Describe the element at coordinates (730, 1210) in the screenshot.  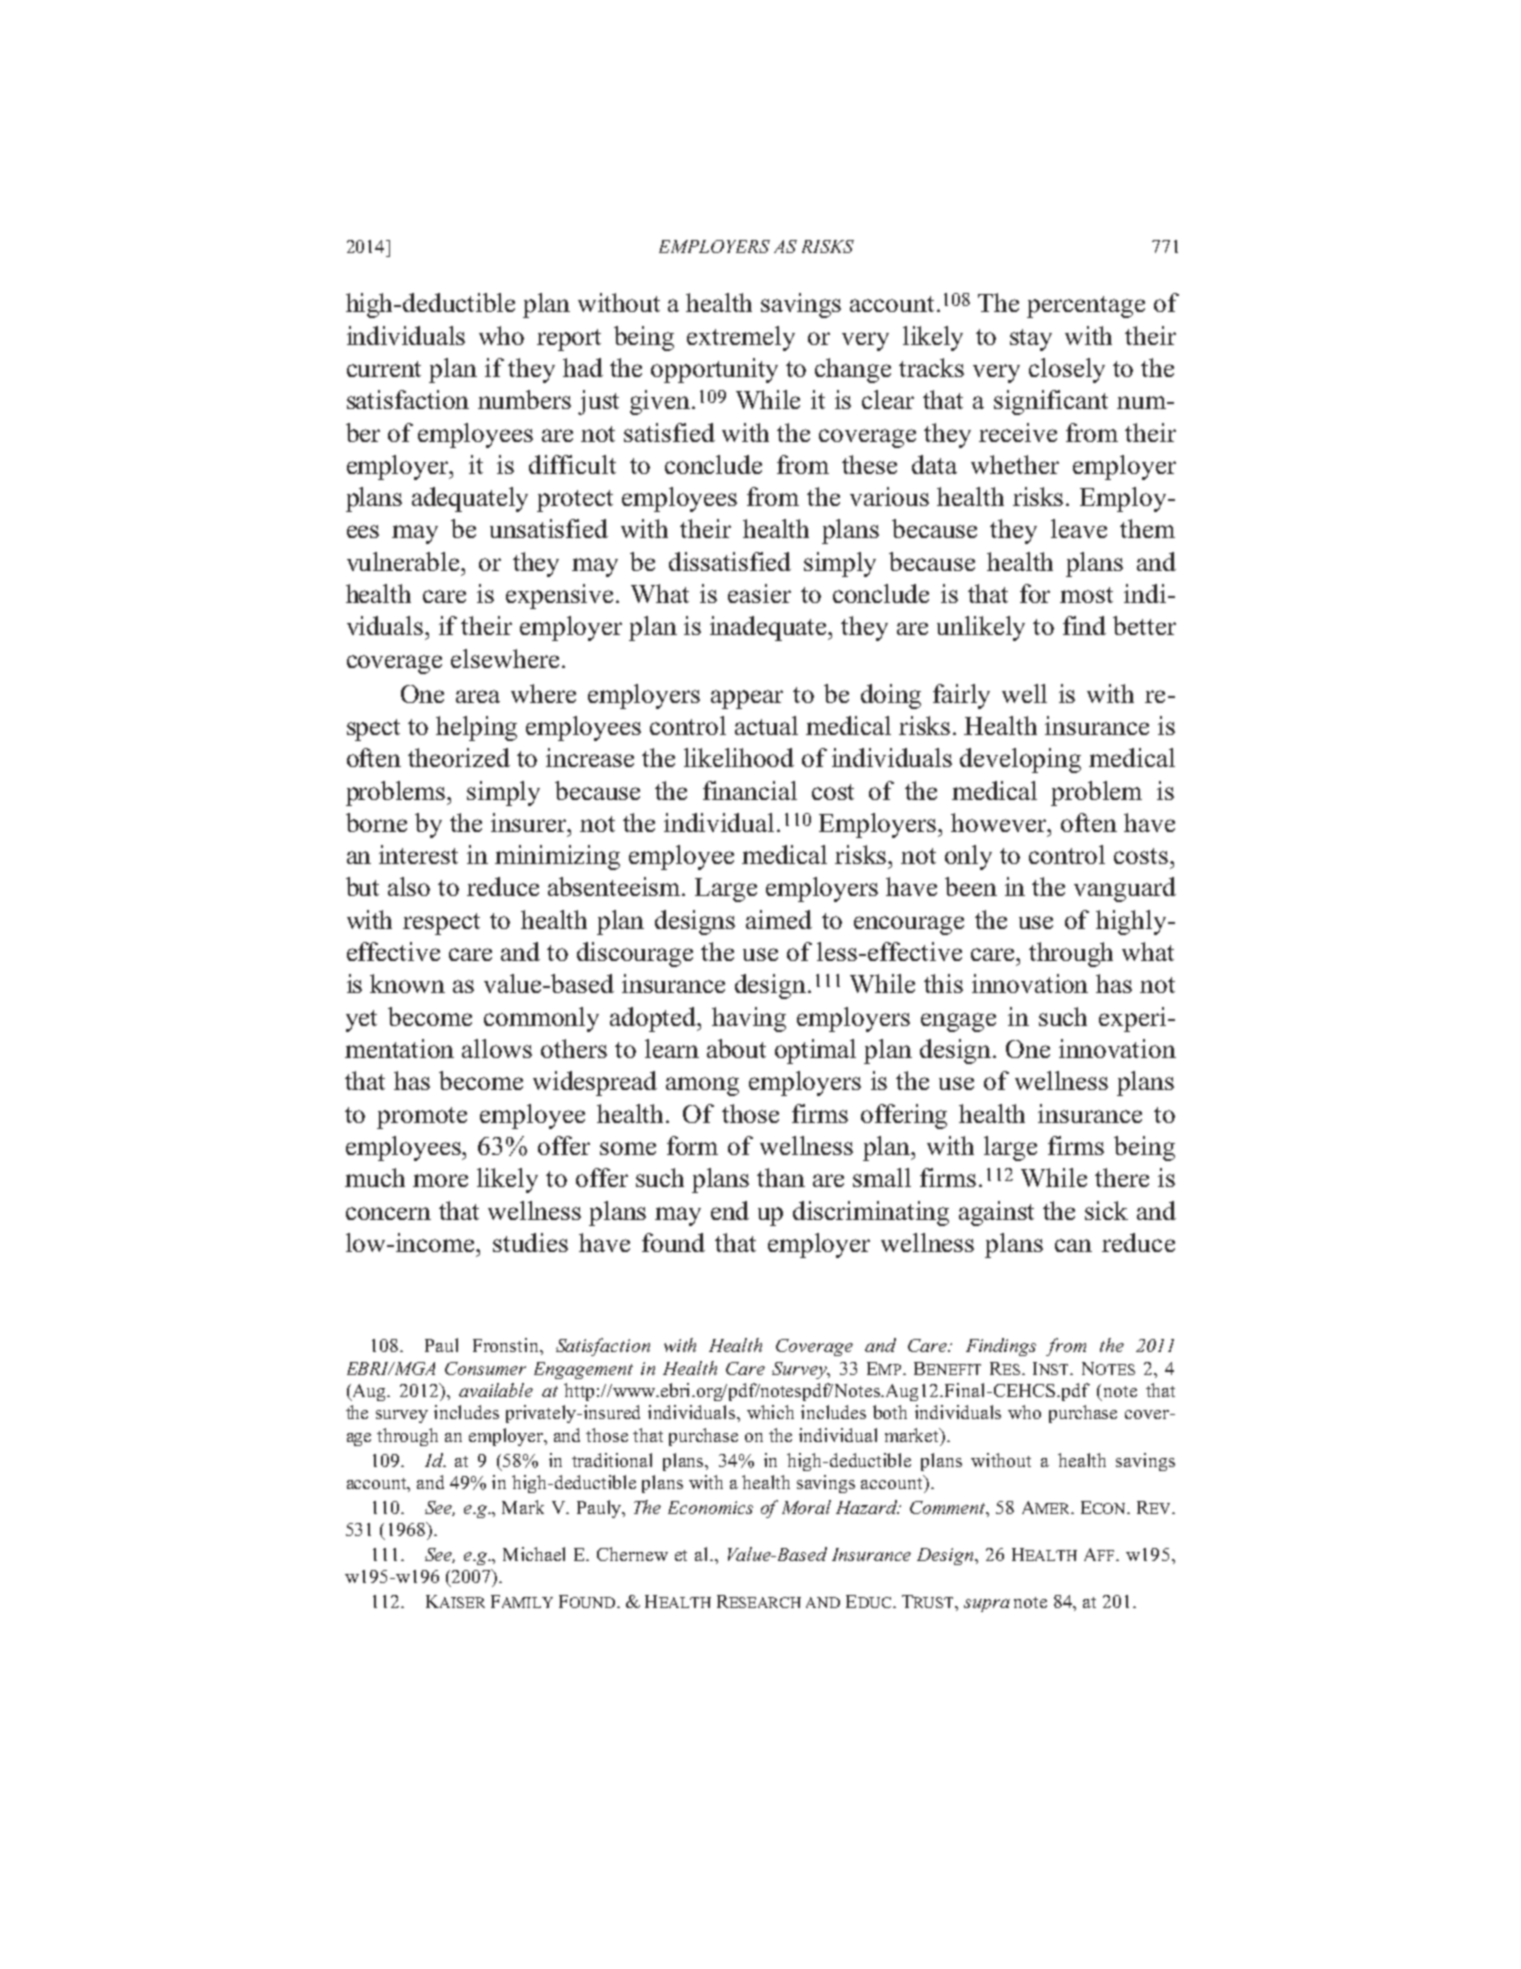
I see `end` at that location.
